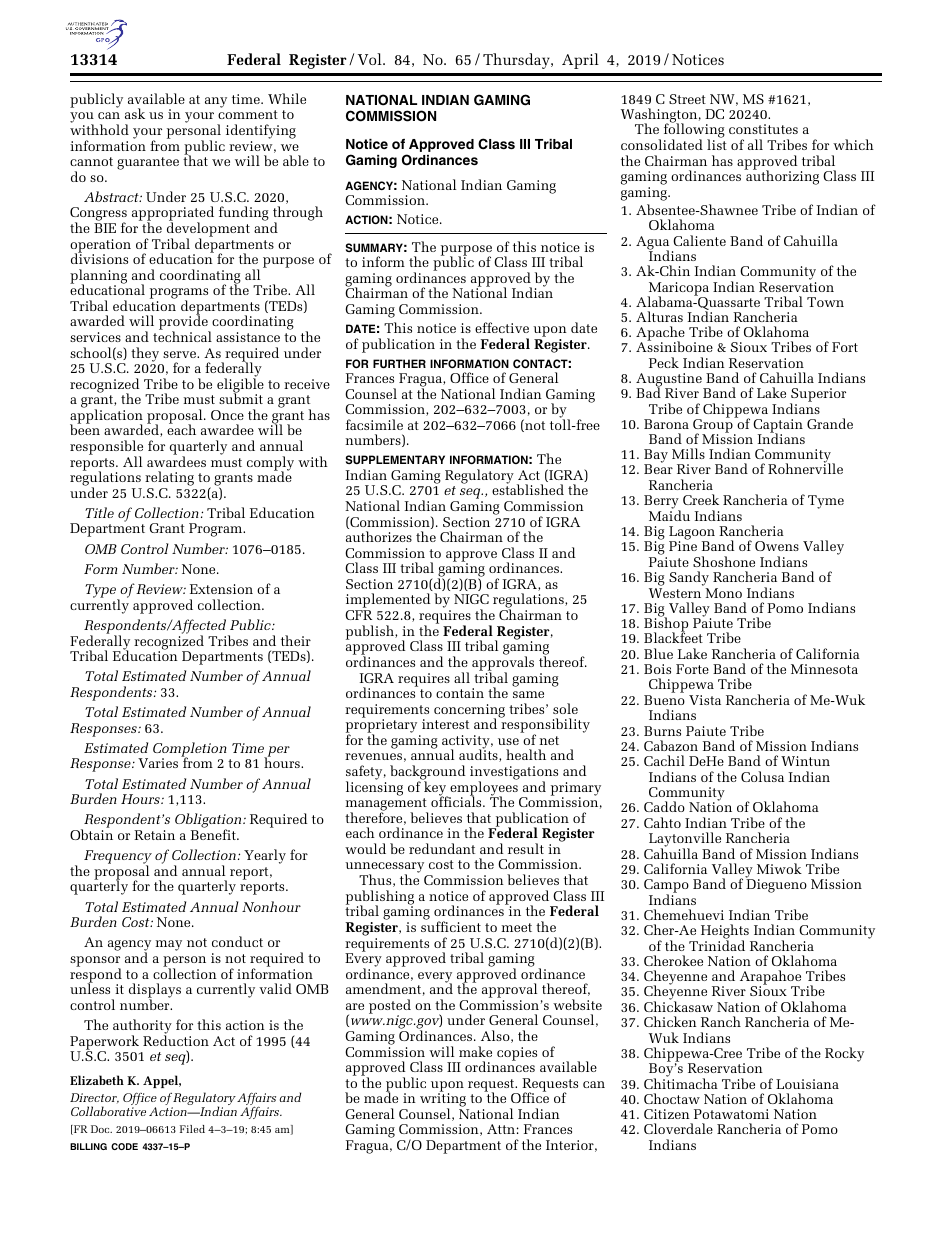 Image resolution: width=952 pixels, height=1233 pixels. Describe the element at coordinates (807, 1084) in the document. I see `Louisiana` at that location.
